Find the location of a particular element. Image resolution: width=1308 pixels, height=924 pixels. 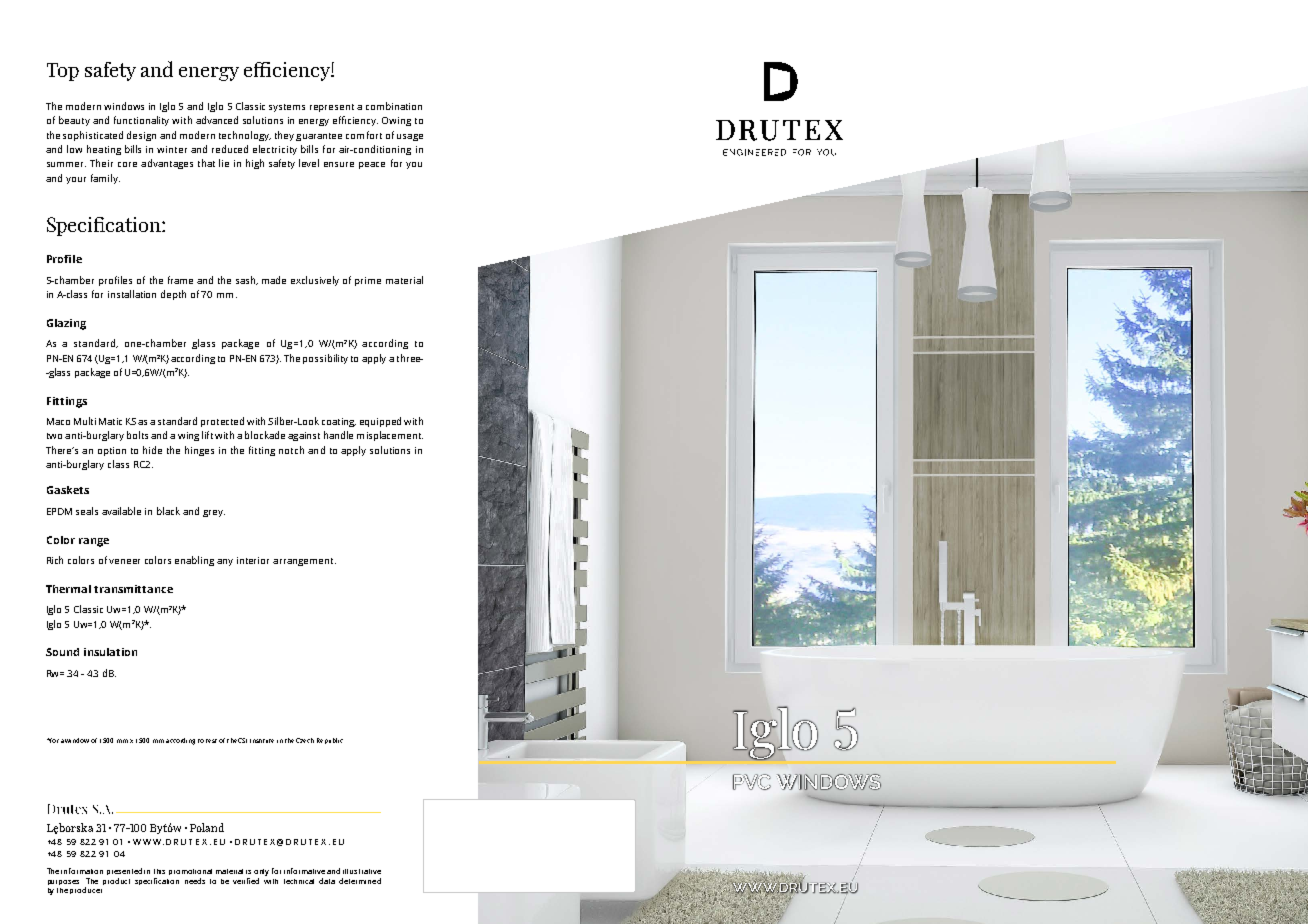

insulation is located at coordinates (110, 652).
